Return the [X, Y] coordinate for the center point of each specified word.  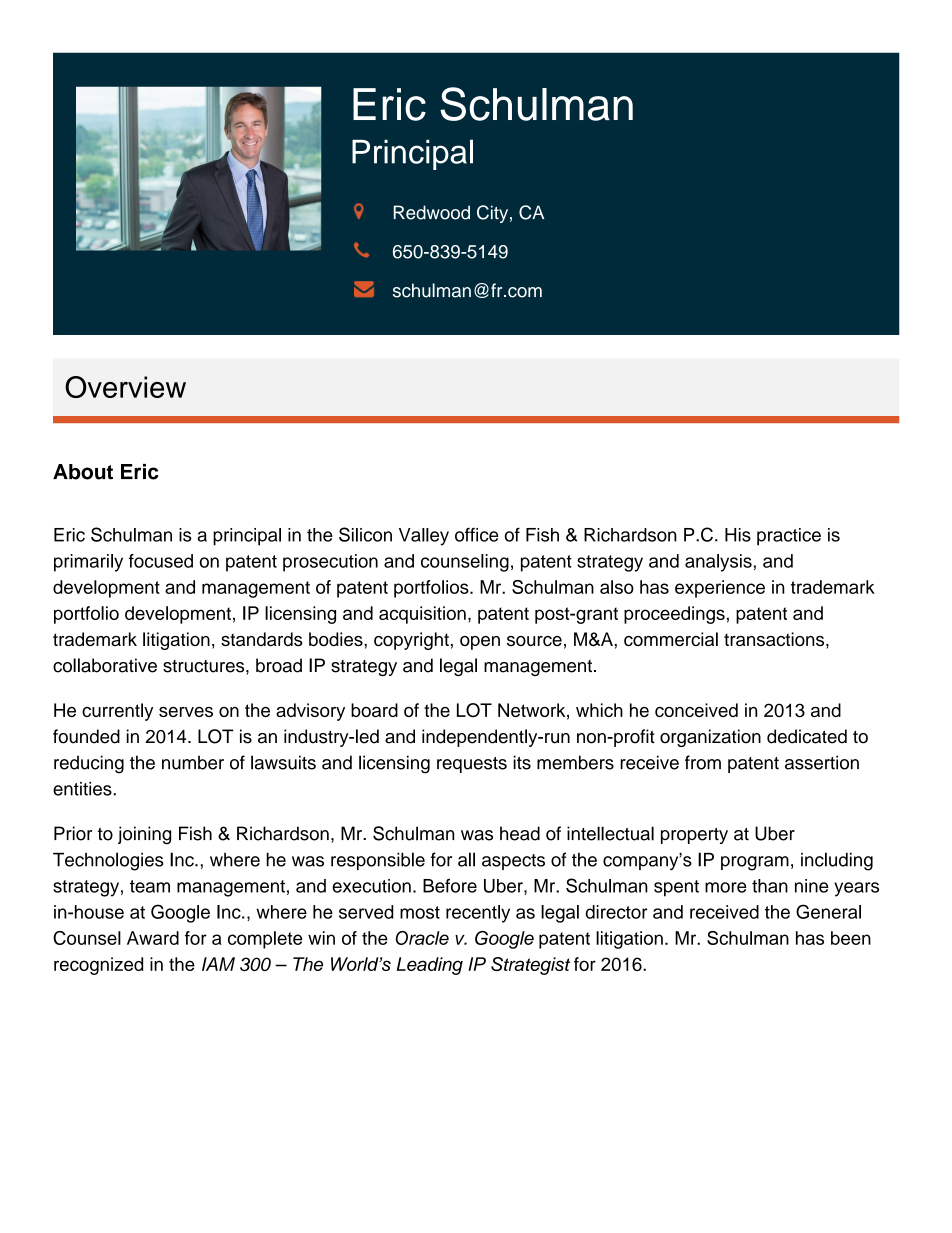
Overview [125, 387]
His [738, 535]
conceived [696, 710]
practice [789, 537]
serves [186, 712]
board [374, 710]
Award [153, 938]
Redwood [432, 212]
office [477, 534]
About [83, 472]
